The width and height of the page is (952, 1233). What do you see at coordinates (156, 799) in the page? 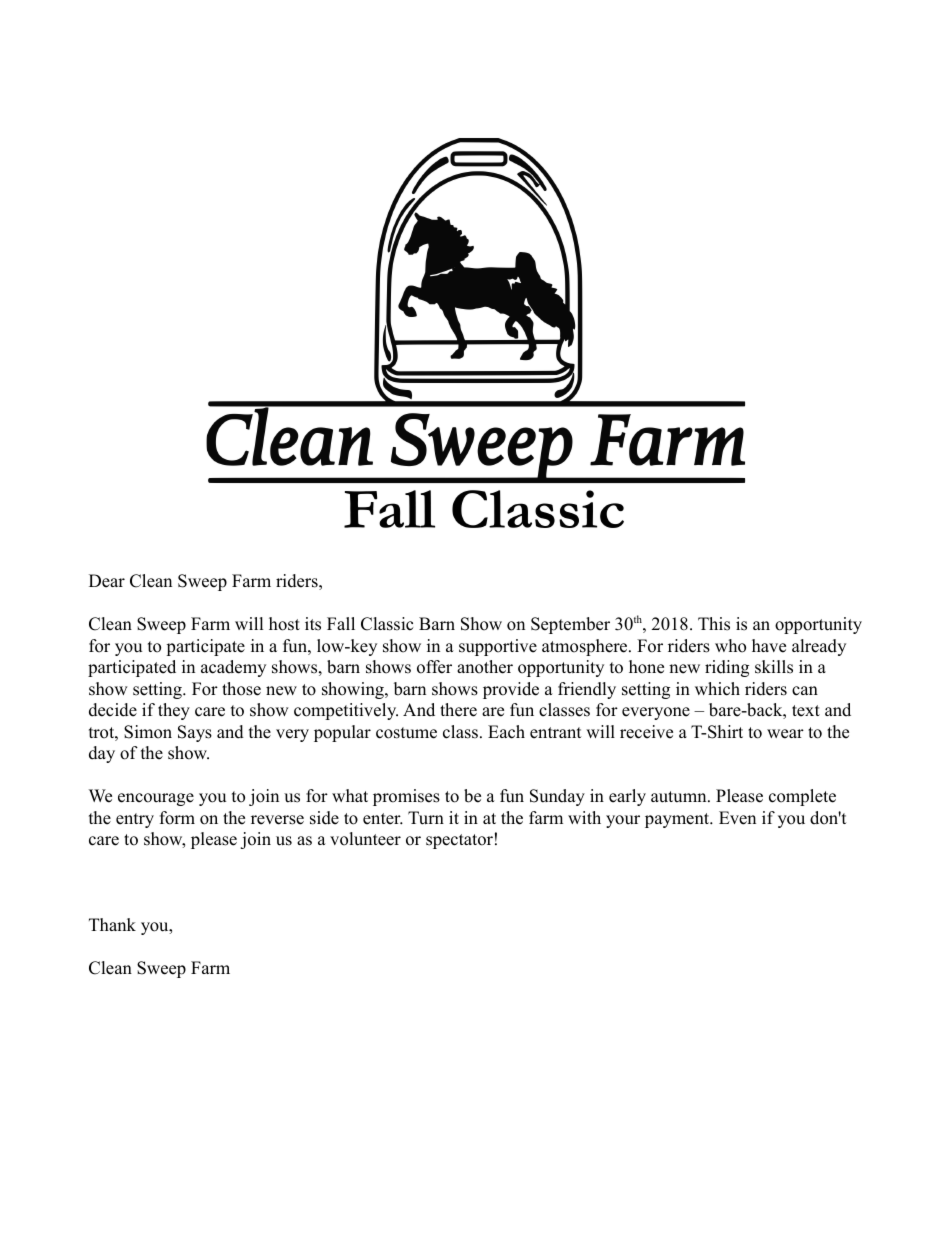
I see `encourage` at bounding box center [156, 799].
